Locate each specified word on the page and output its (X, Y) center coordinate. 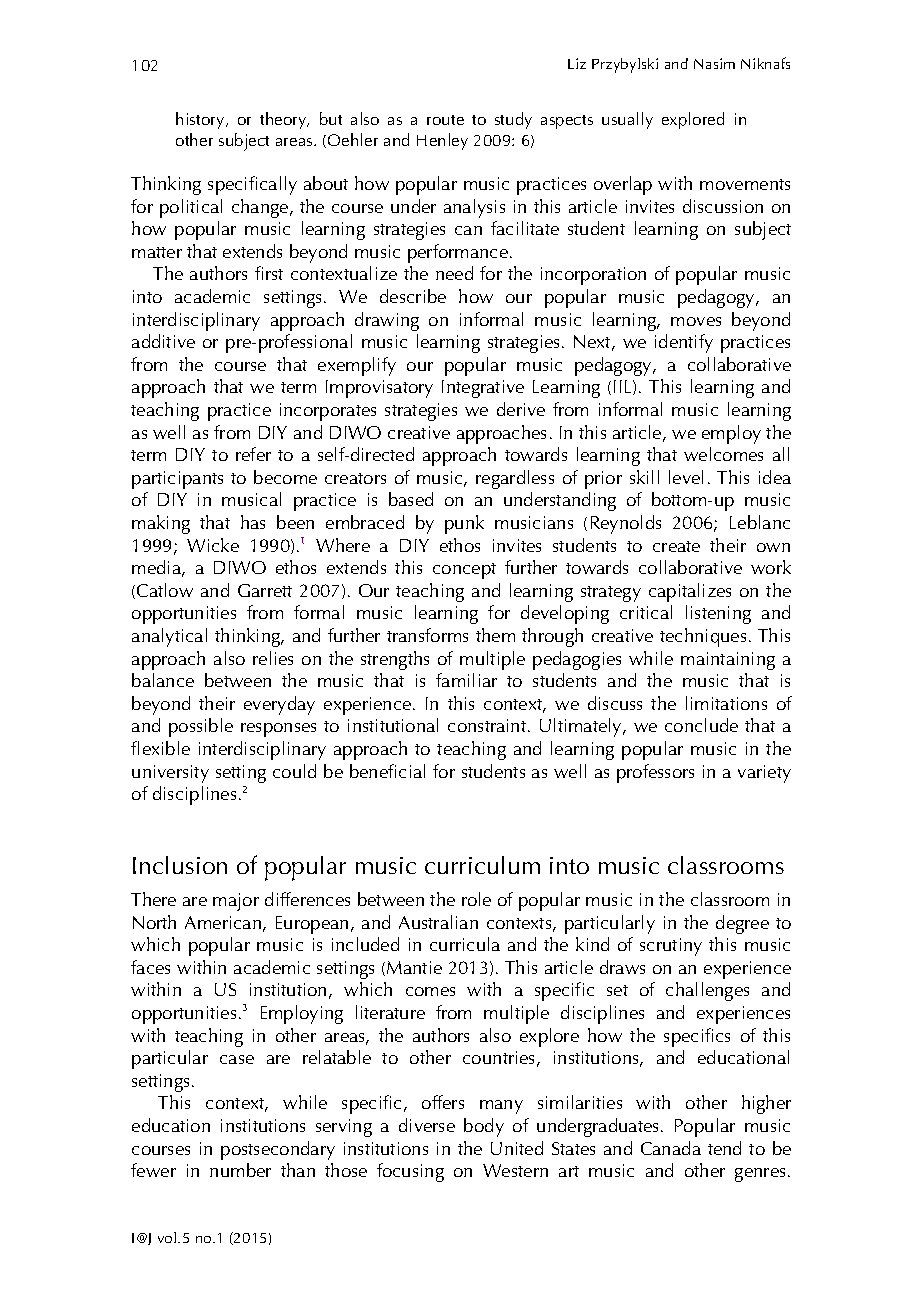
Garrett (265, 590)
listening (718, 614)
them (495, 635)
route (445, 120)
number (240, 1170)
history (201, 120)
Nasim (714, 63)
